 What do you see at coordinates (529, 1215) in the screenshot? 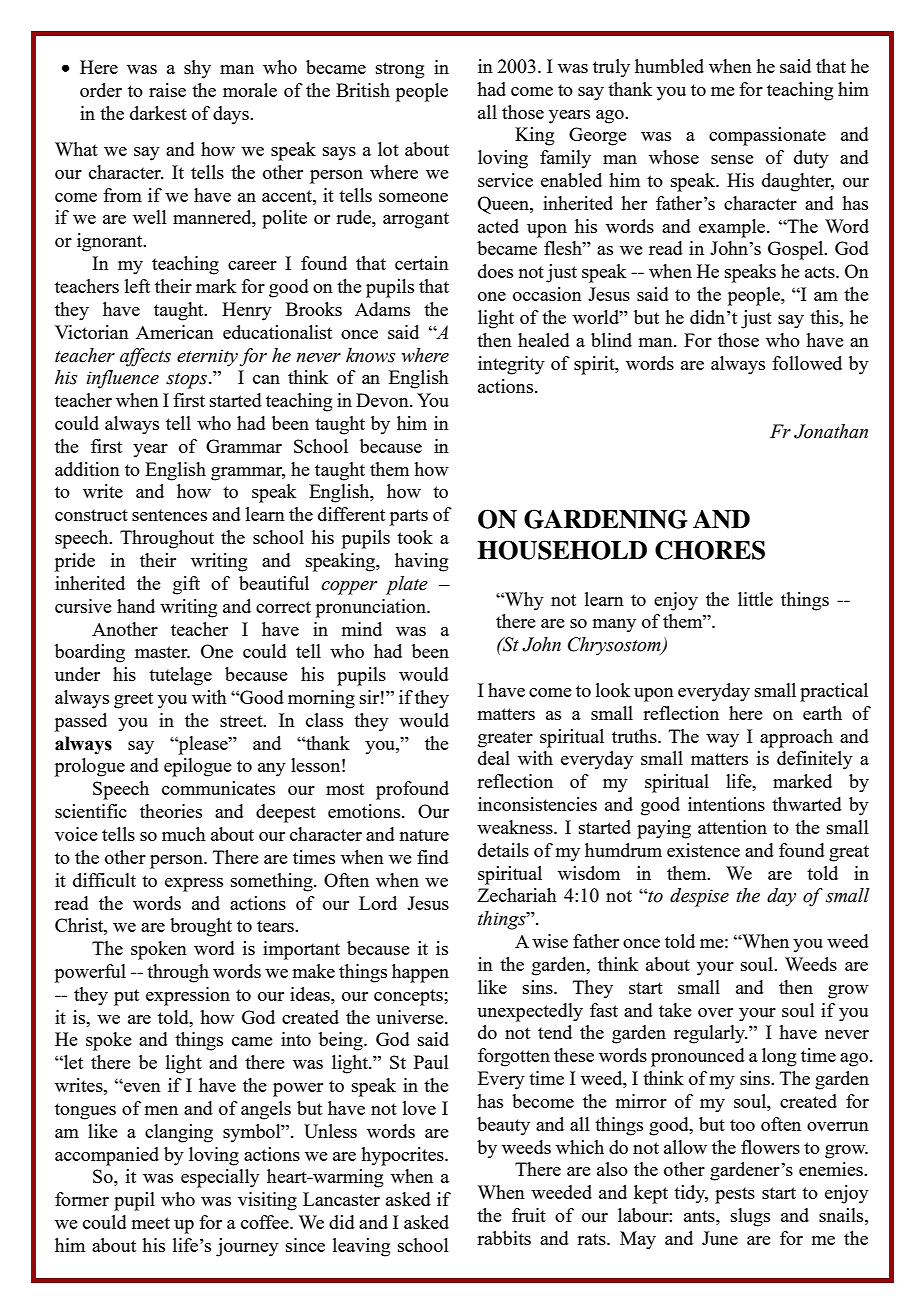
I see `fruit` at bounding box center [529, 1215].
